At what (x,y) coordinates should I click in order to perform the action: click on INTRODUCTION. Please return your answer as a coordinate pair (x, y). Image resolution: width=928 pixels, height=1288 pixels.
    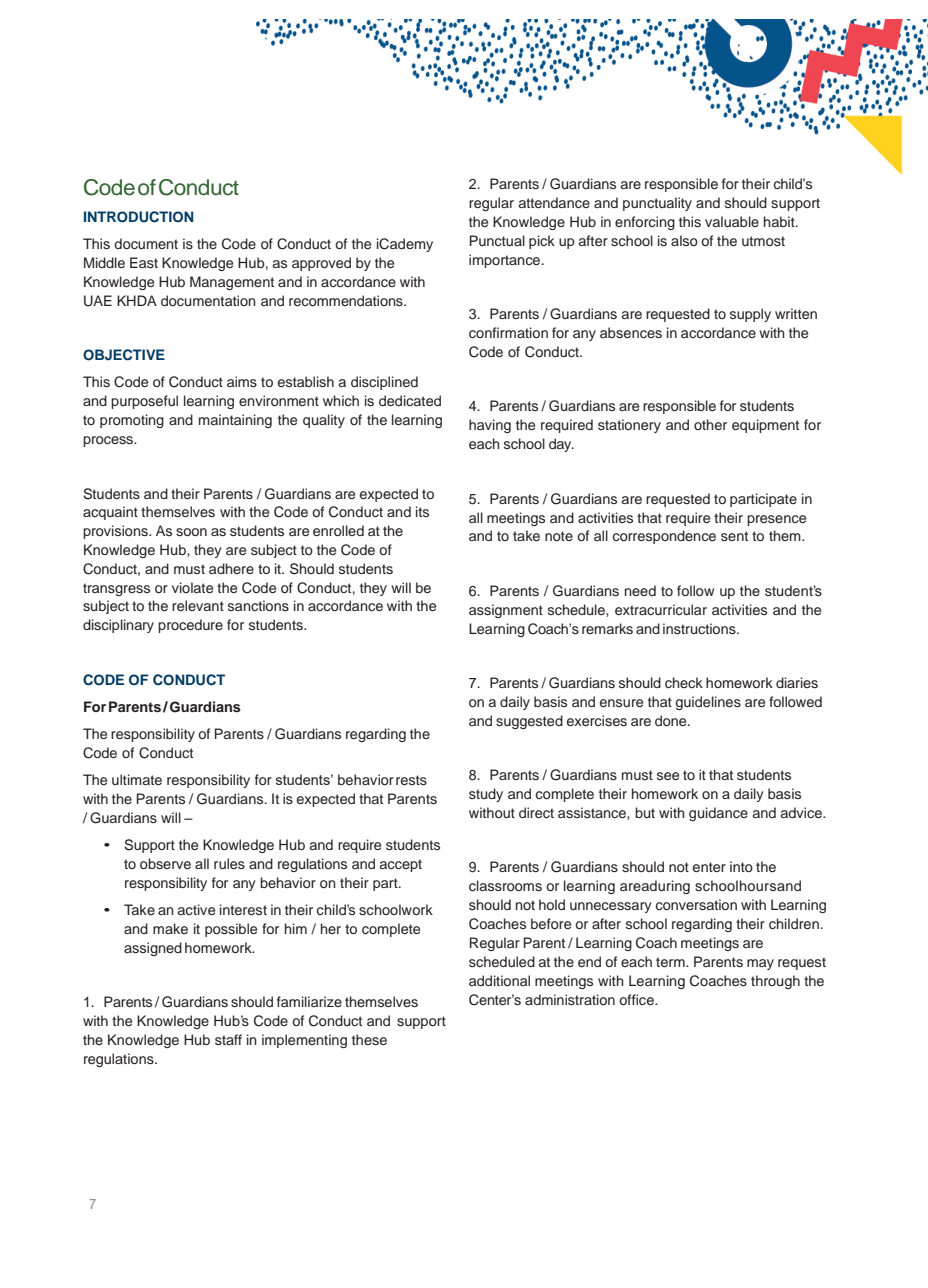
    Looking at the image, I should click on (139, 217).
